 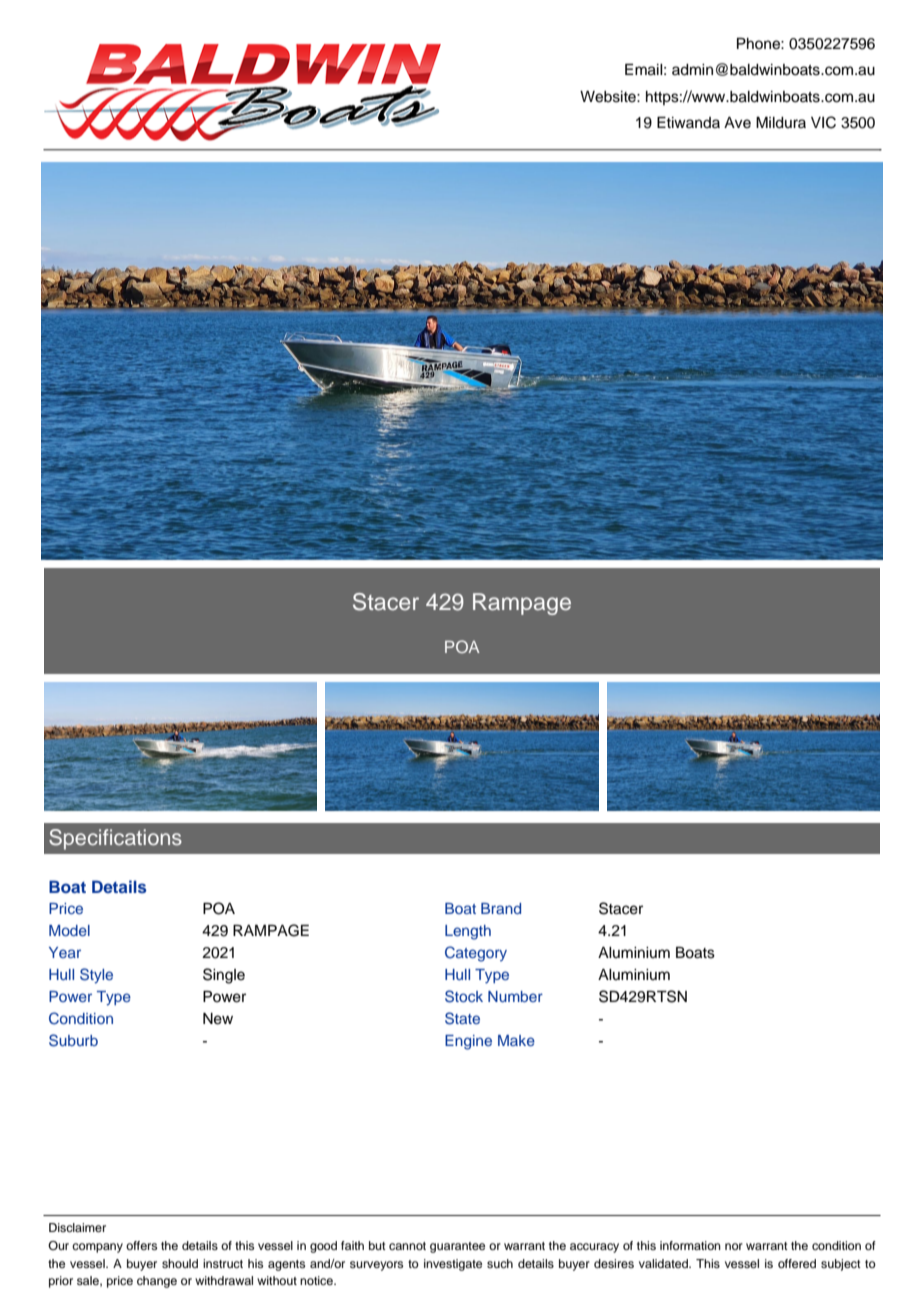 I want to click on Style, so click(x=96, y=976).
